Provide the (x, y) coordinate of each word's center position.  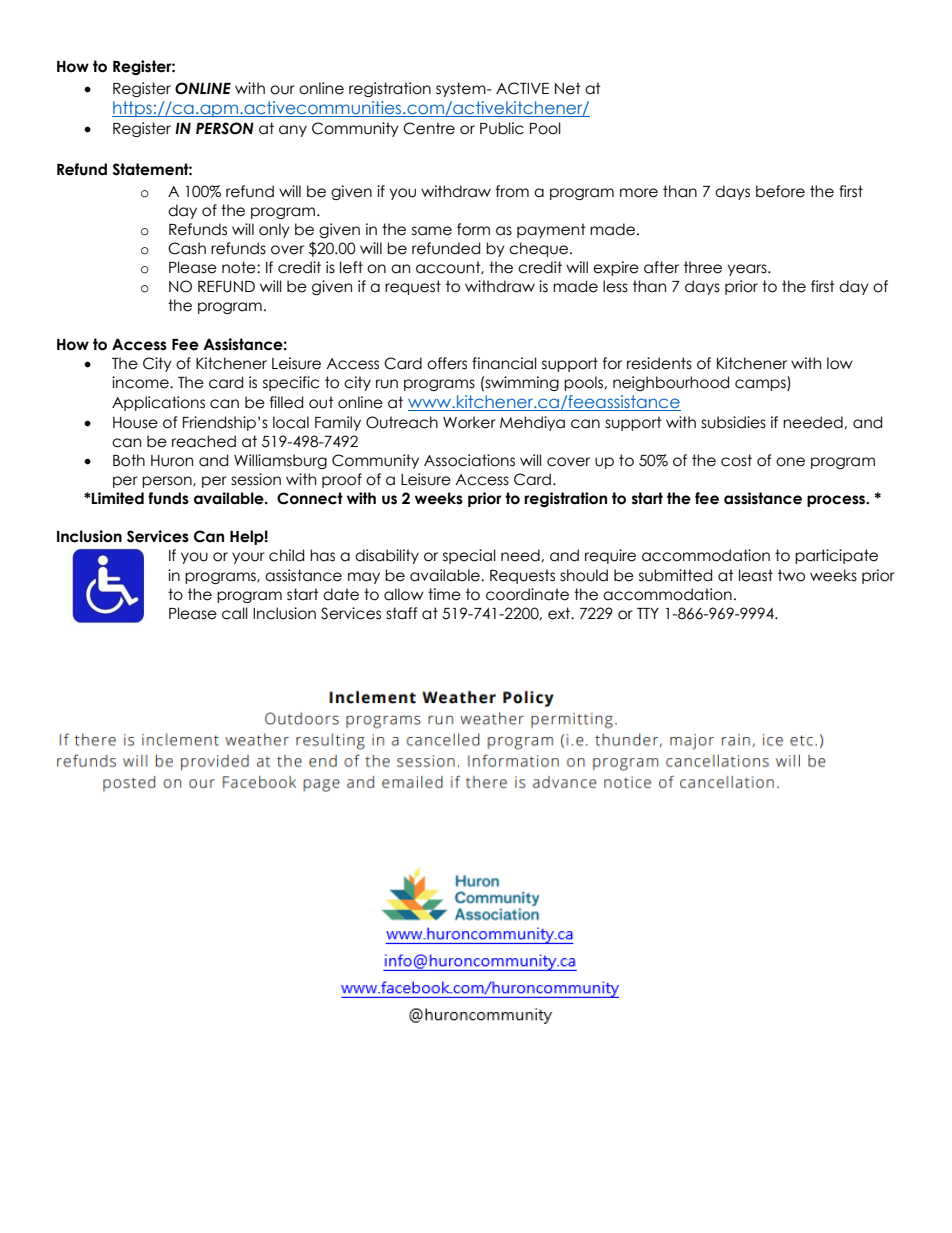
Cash (187, 248)
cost (736, 460)
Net (568, 88)
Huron (172, 461)
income (141, 382)
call (235, 613)
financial (504, 363)
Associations (469, 460)
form (473, 229)
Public (502, 128)
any (293, 131)
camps (761, 385)
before (780, 191)
